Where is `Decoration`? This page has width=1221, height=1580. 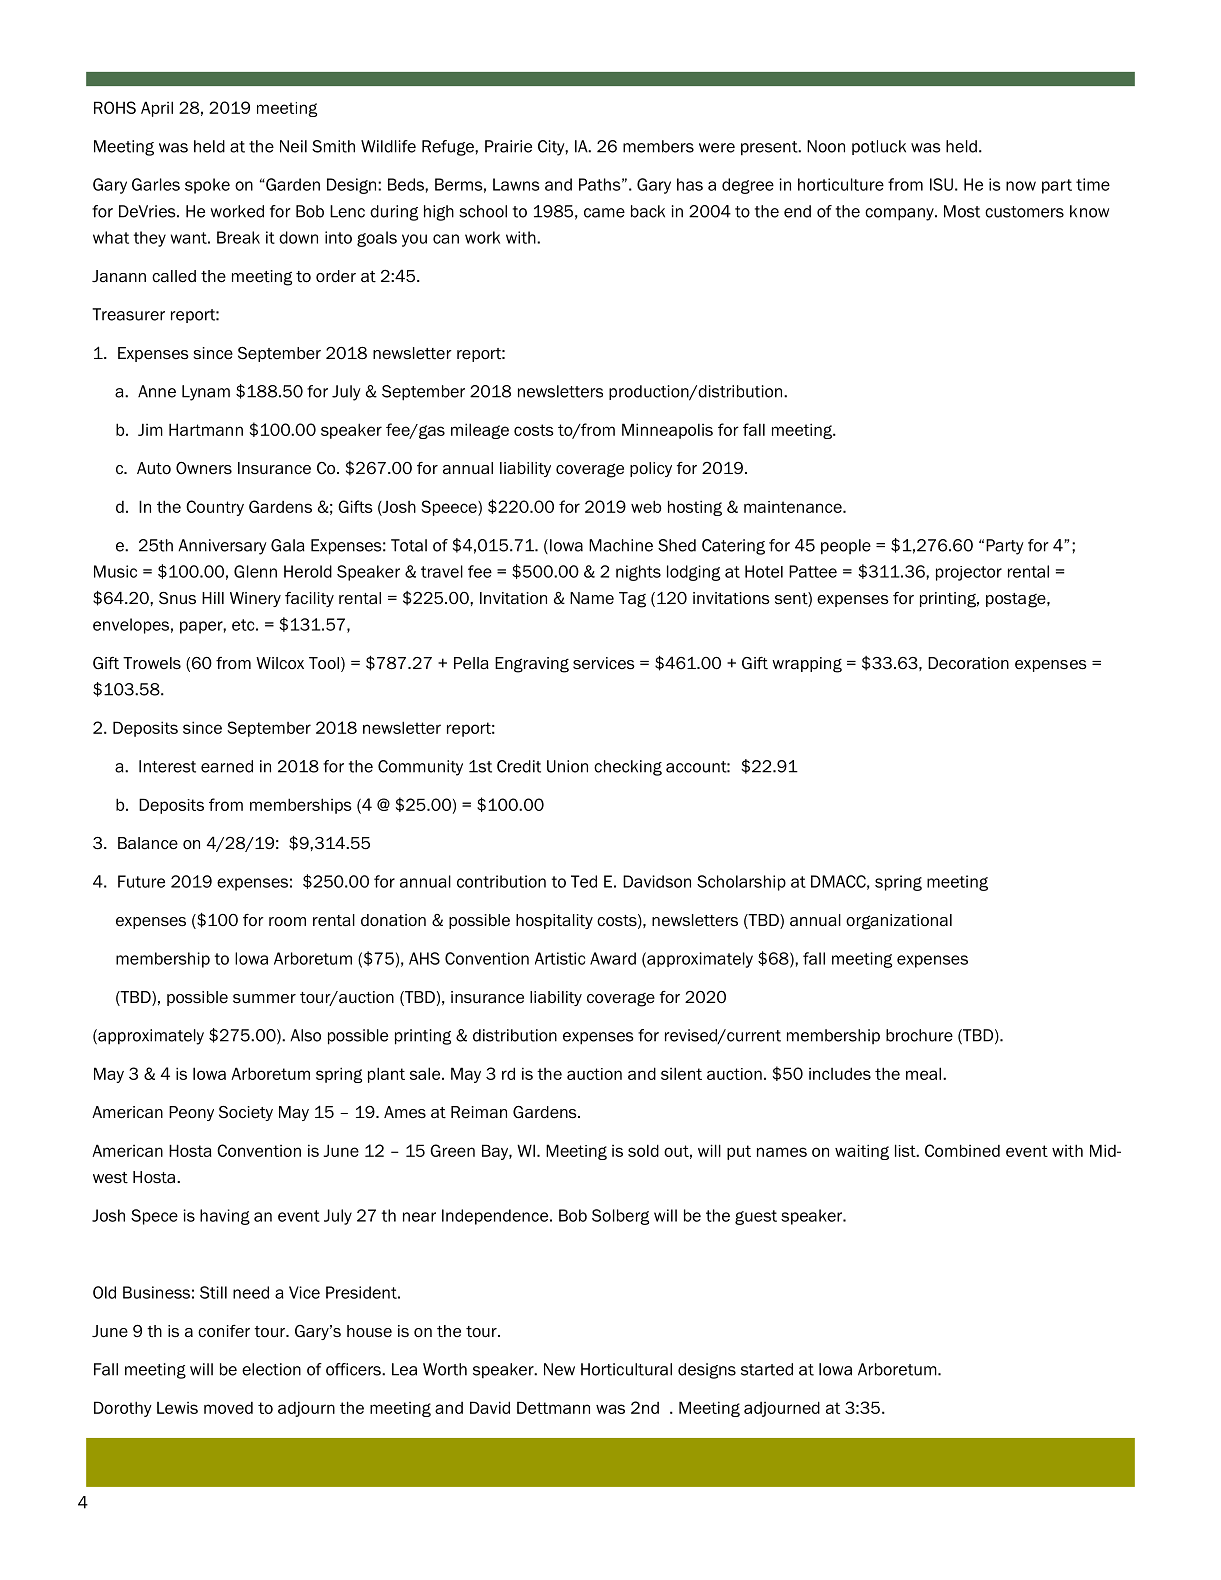
Decoration is located at coordinates (968, 663).
